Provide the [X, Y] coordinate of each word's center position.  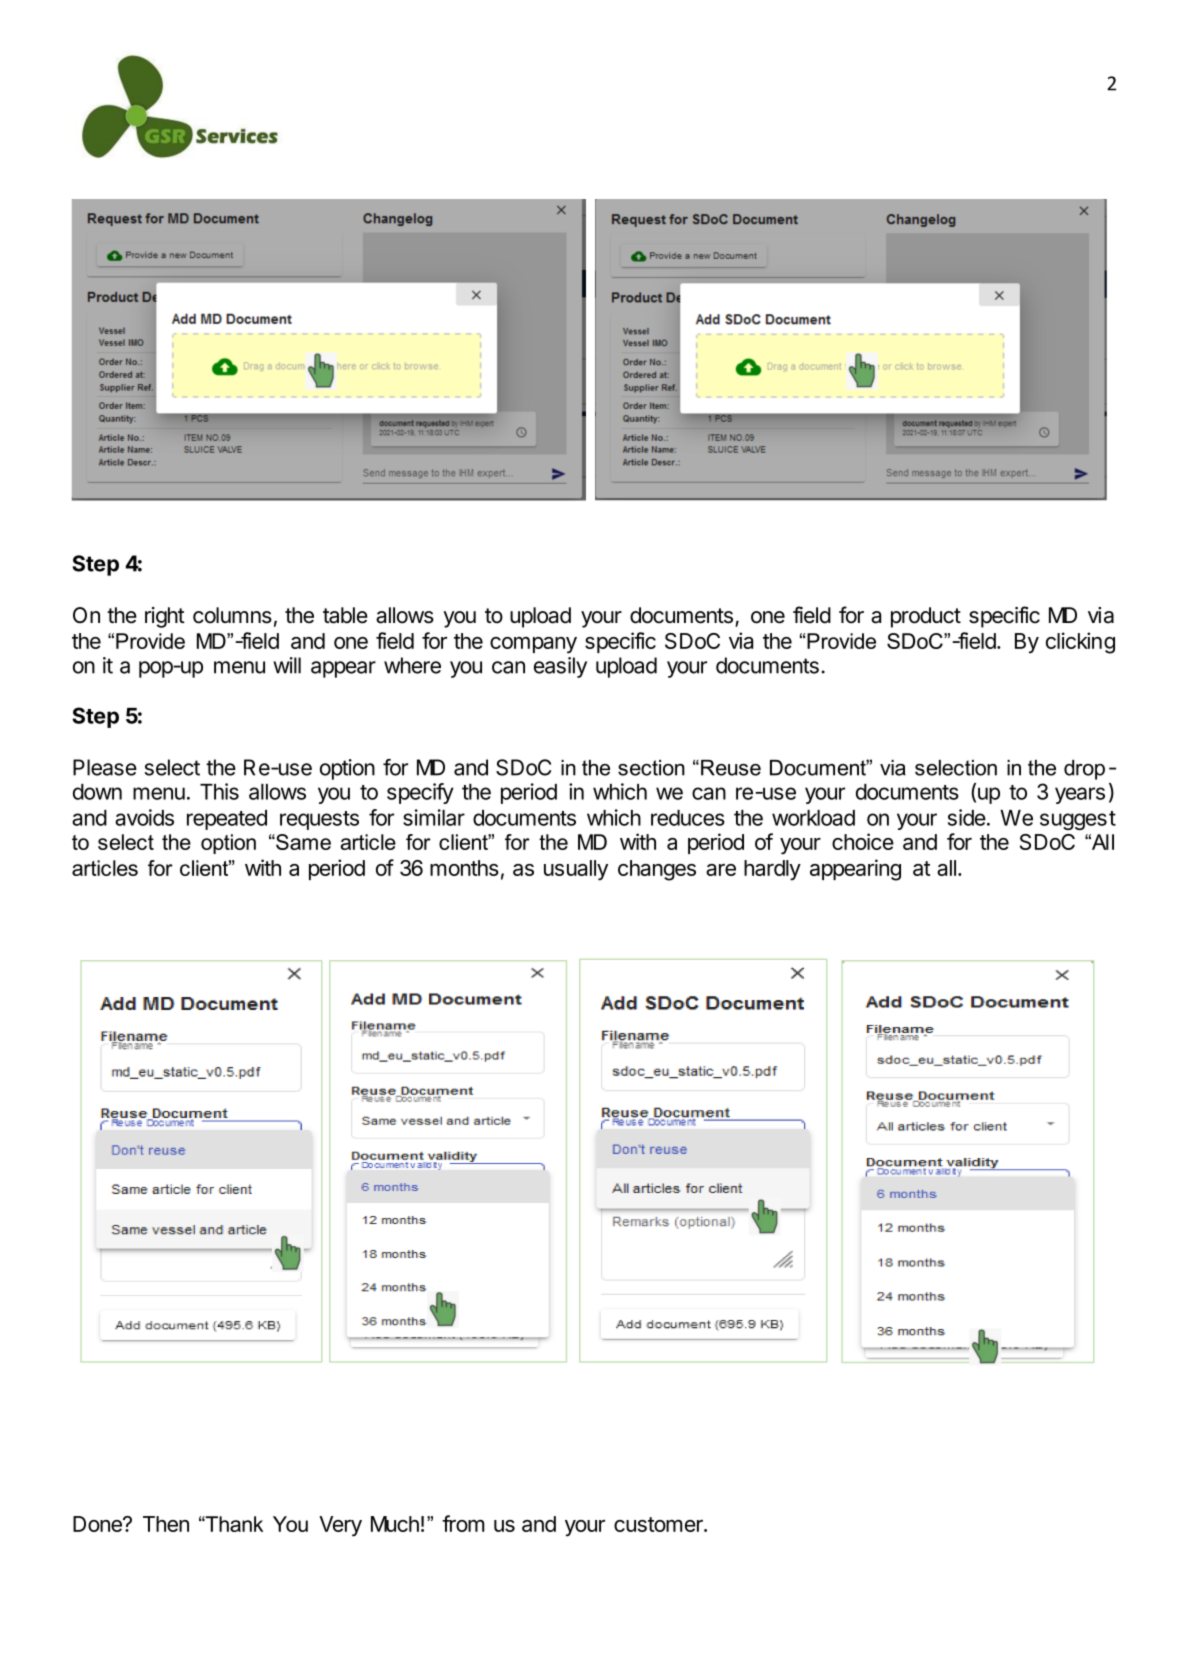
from [463, 1523]
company [533, 645]
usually [576, 870]
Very [340, 1526]
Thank [233, 1524]
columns [232, 615]
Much [395, 1524]
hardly [772, 870]
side [967, 817]
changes [657, 870]
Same [302, 842]
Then [166, 1524]
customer [659, 1524]
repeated [227, 820]
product [926, 617]
